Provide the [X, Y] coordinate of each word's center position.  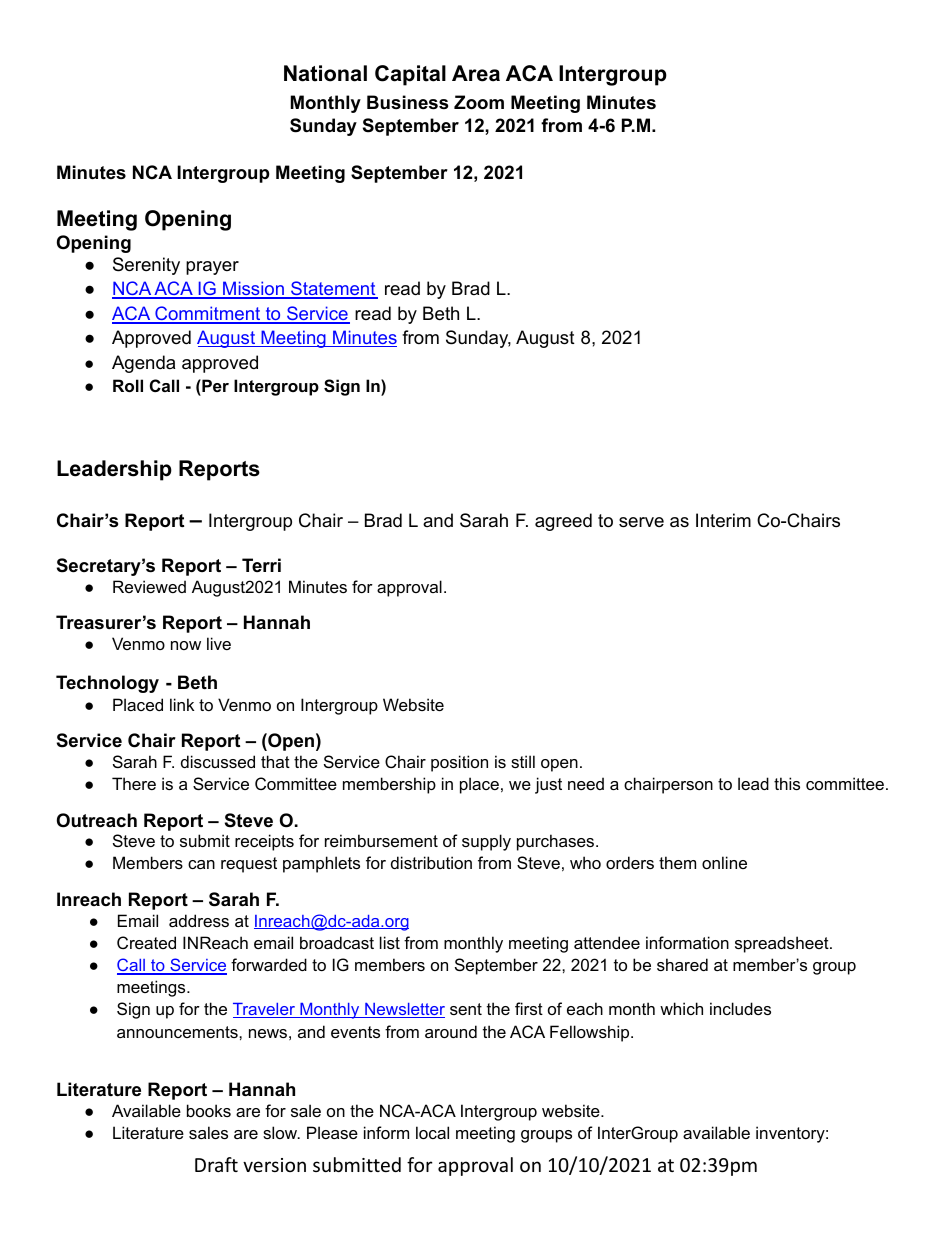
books [209, 1110]
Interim [723, 520]
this [787, 783]
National [325, 73]
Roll [128, 385]
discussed [218, 761]
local [432, 1132]
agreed [563, 522]
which [681, 1008]
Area [476, 73]
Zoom [479, 102]
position [459, 763]
